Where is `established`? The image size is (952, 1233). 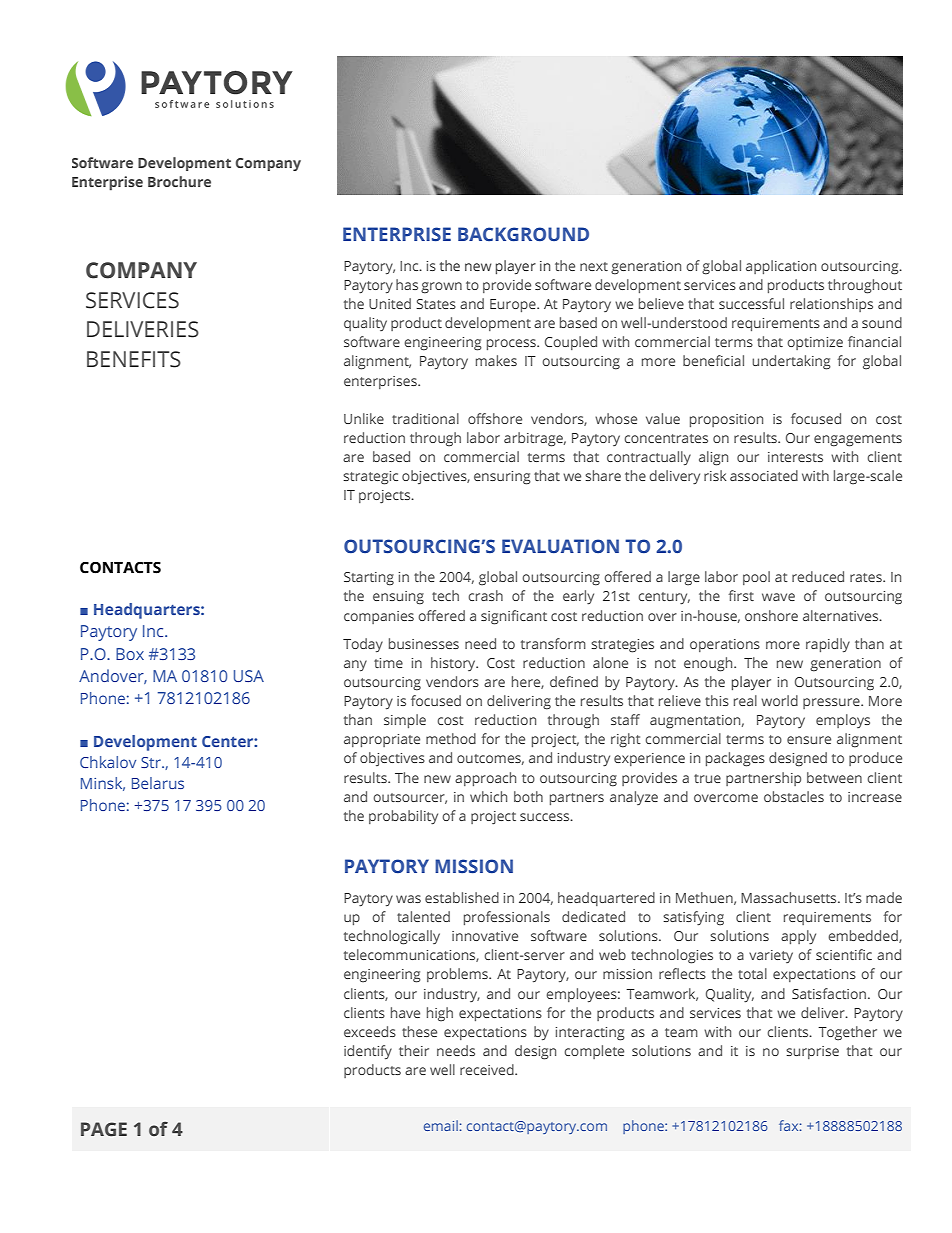 established is located at coordinates (462, 897).
